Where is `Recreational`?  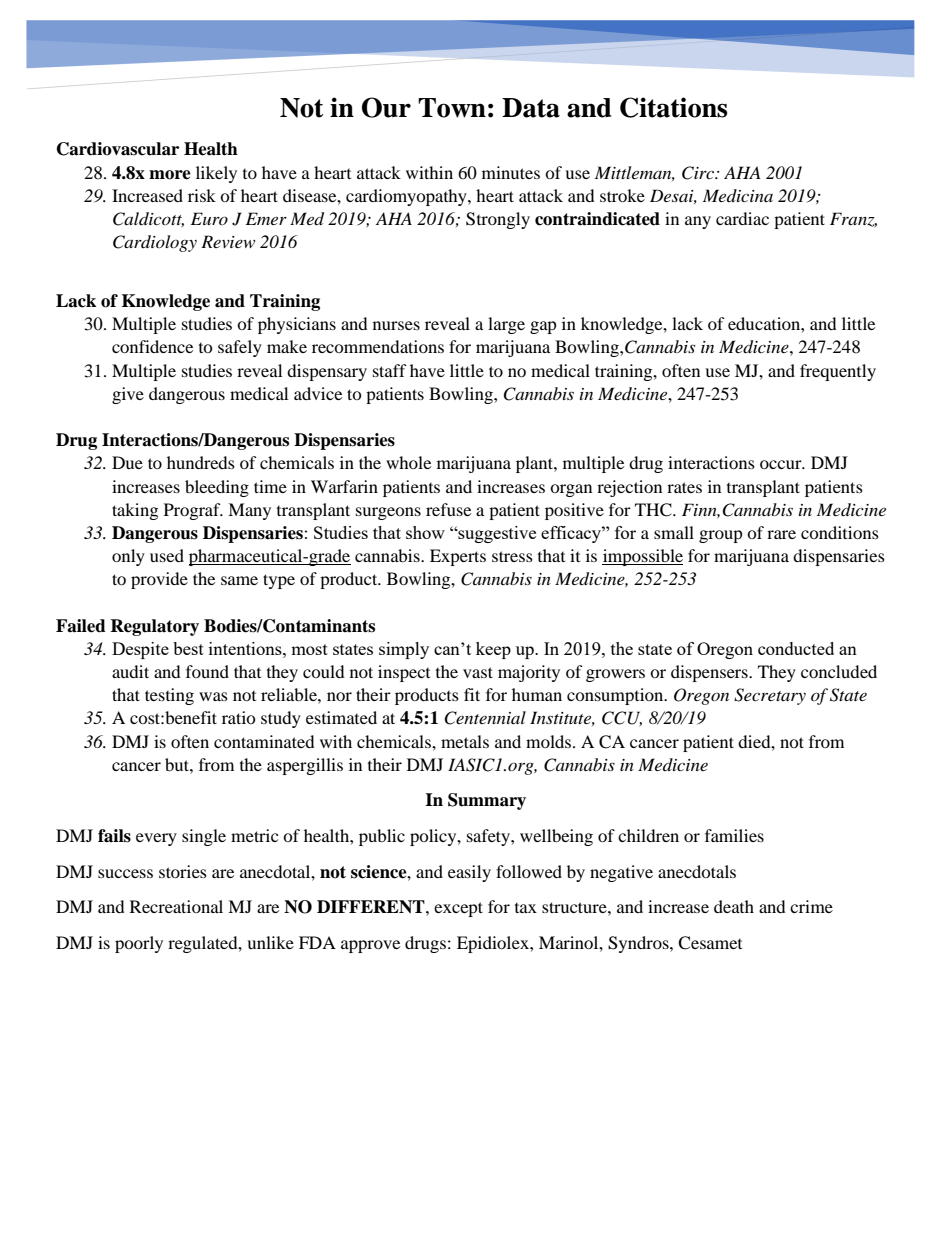
Recreational is located at coordinates (176, 906).
